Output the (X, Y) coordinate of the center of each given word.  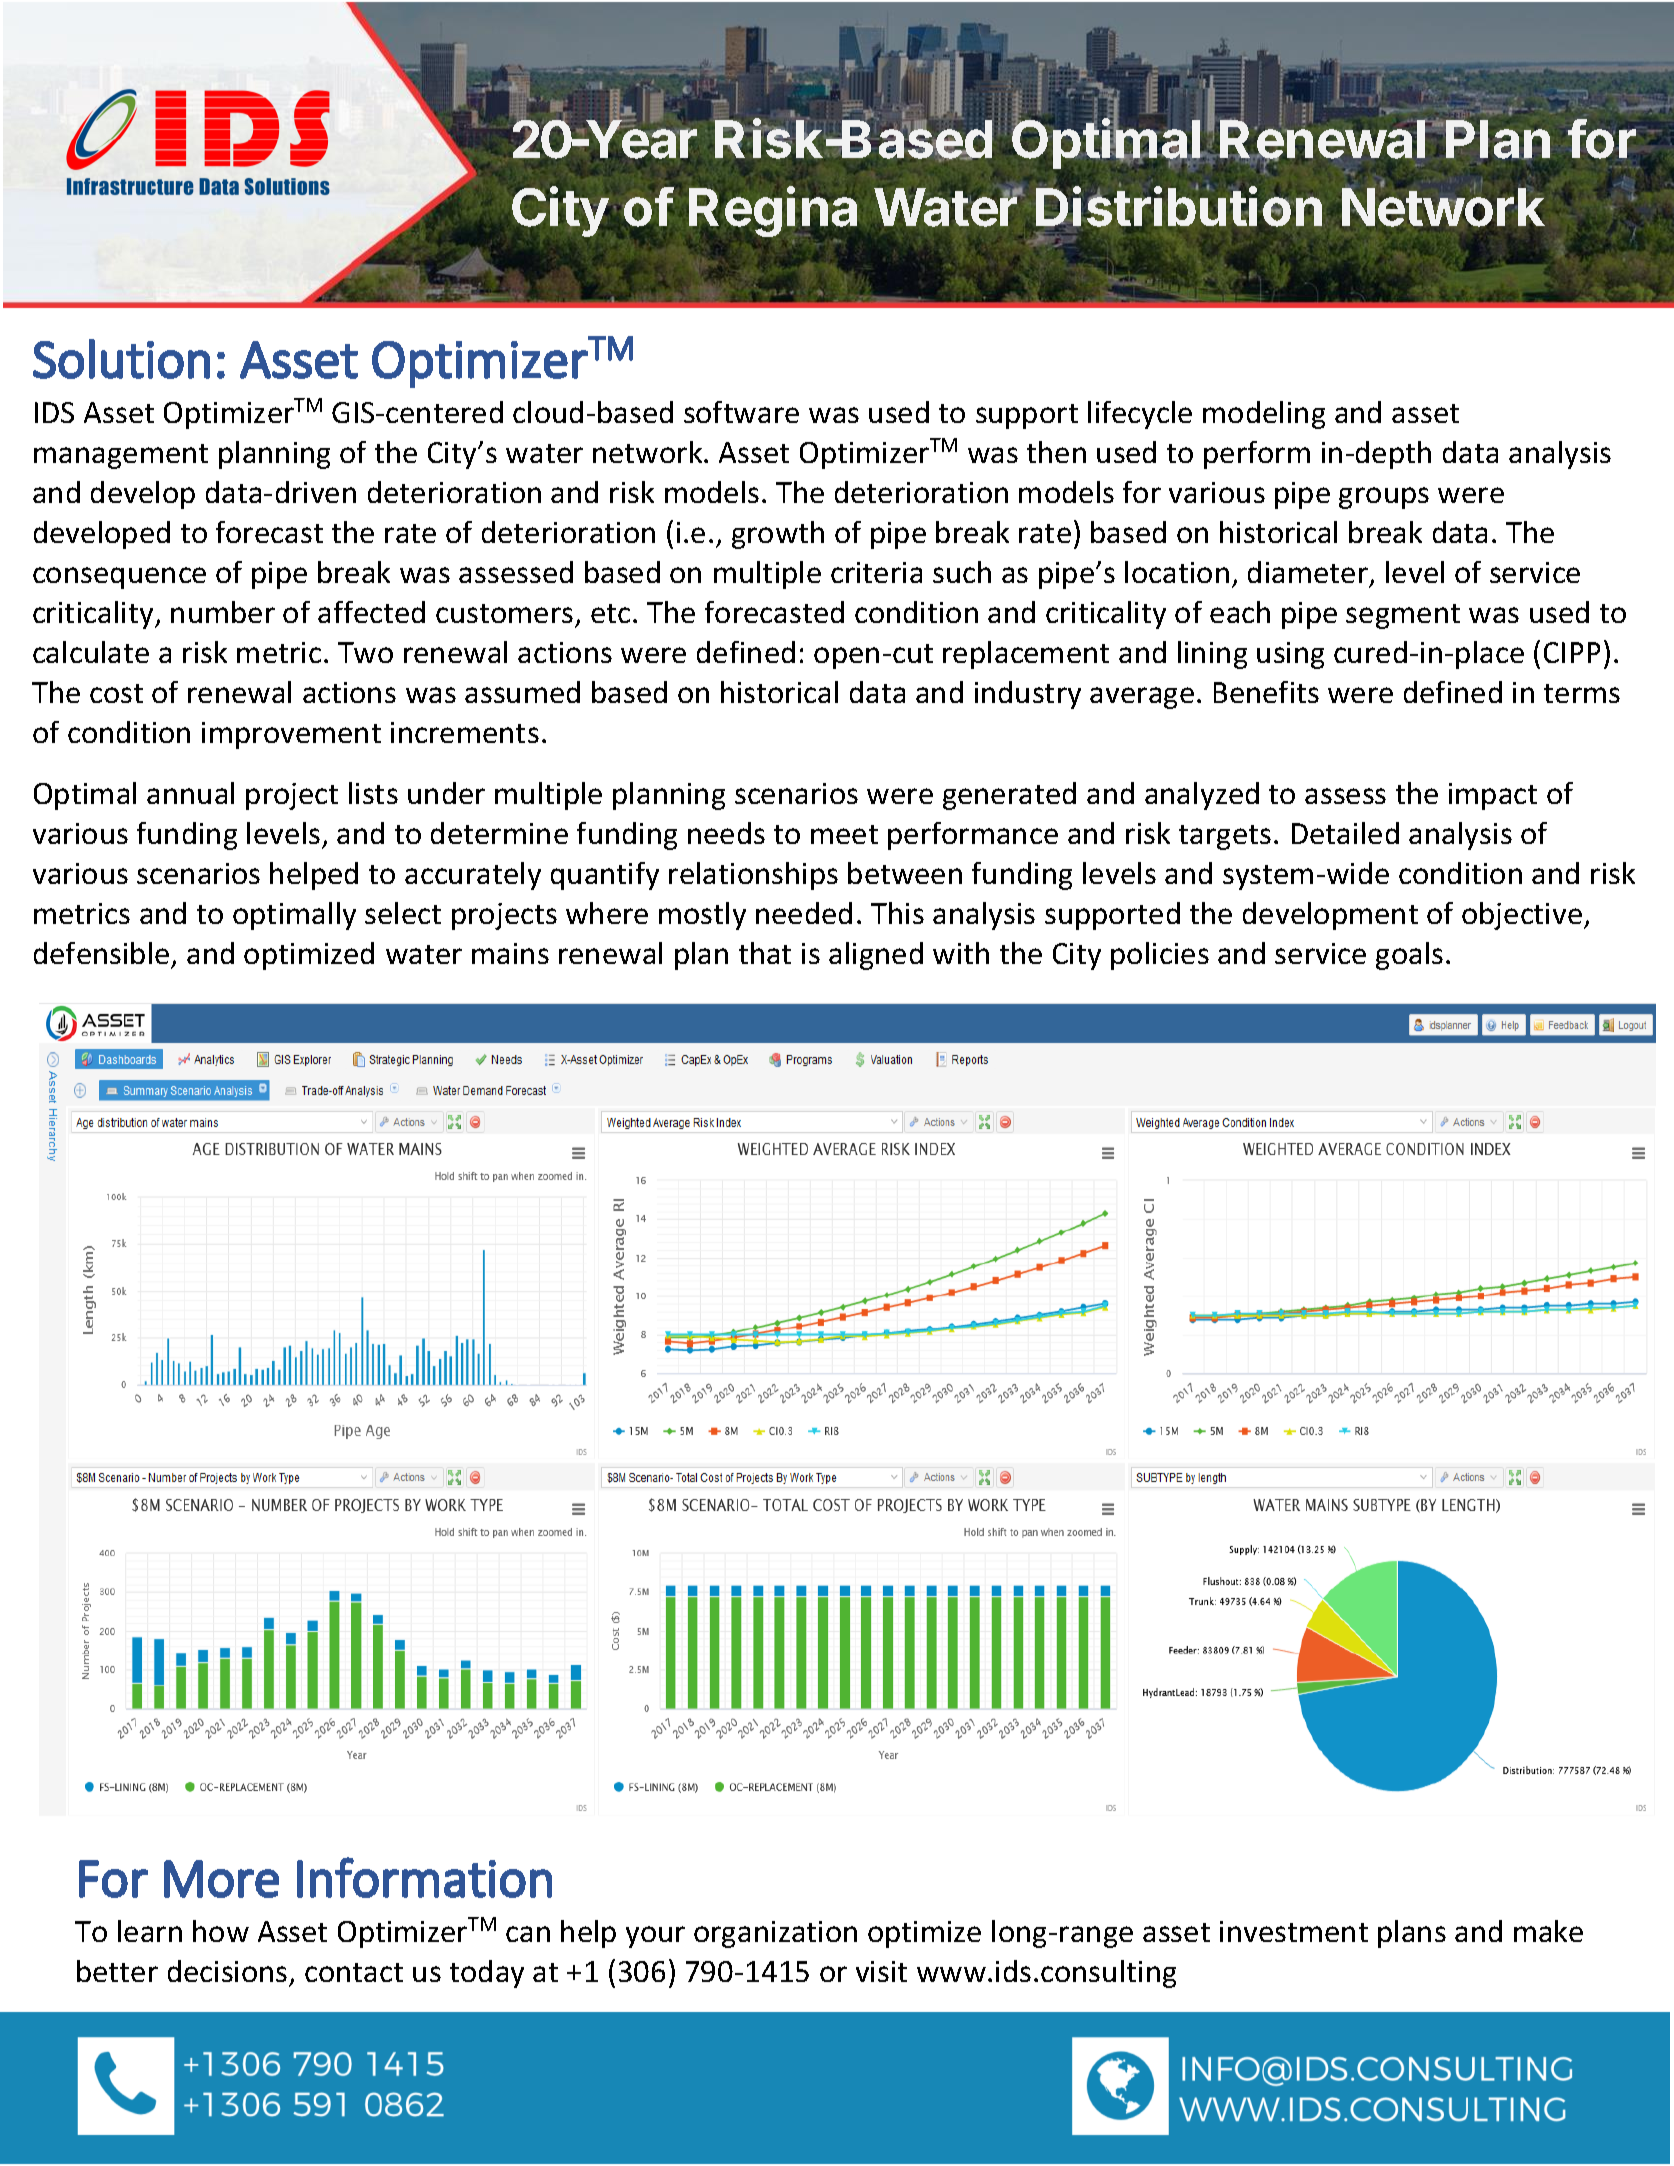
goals (1409, 956)
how (221, 1931)
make (1548, 1931)
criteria (876, 572)
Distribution (1179, 207)
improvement (291, 735)
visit (881, 1971)
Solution (121, 359)
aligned (876, 956)
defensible (101, 953)
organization (775, 1934)
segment (1403, 616)
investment (1294, 1931)
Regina (773, 213)
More (221, 1879)
